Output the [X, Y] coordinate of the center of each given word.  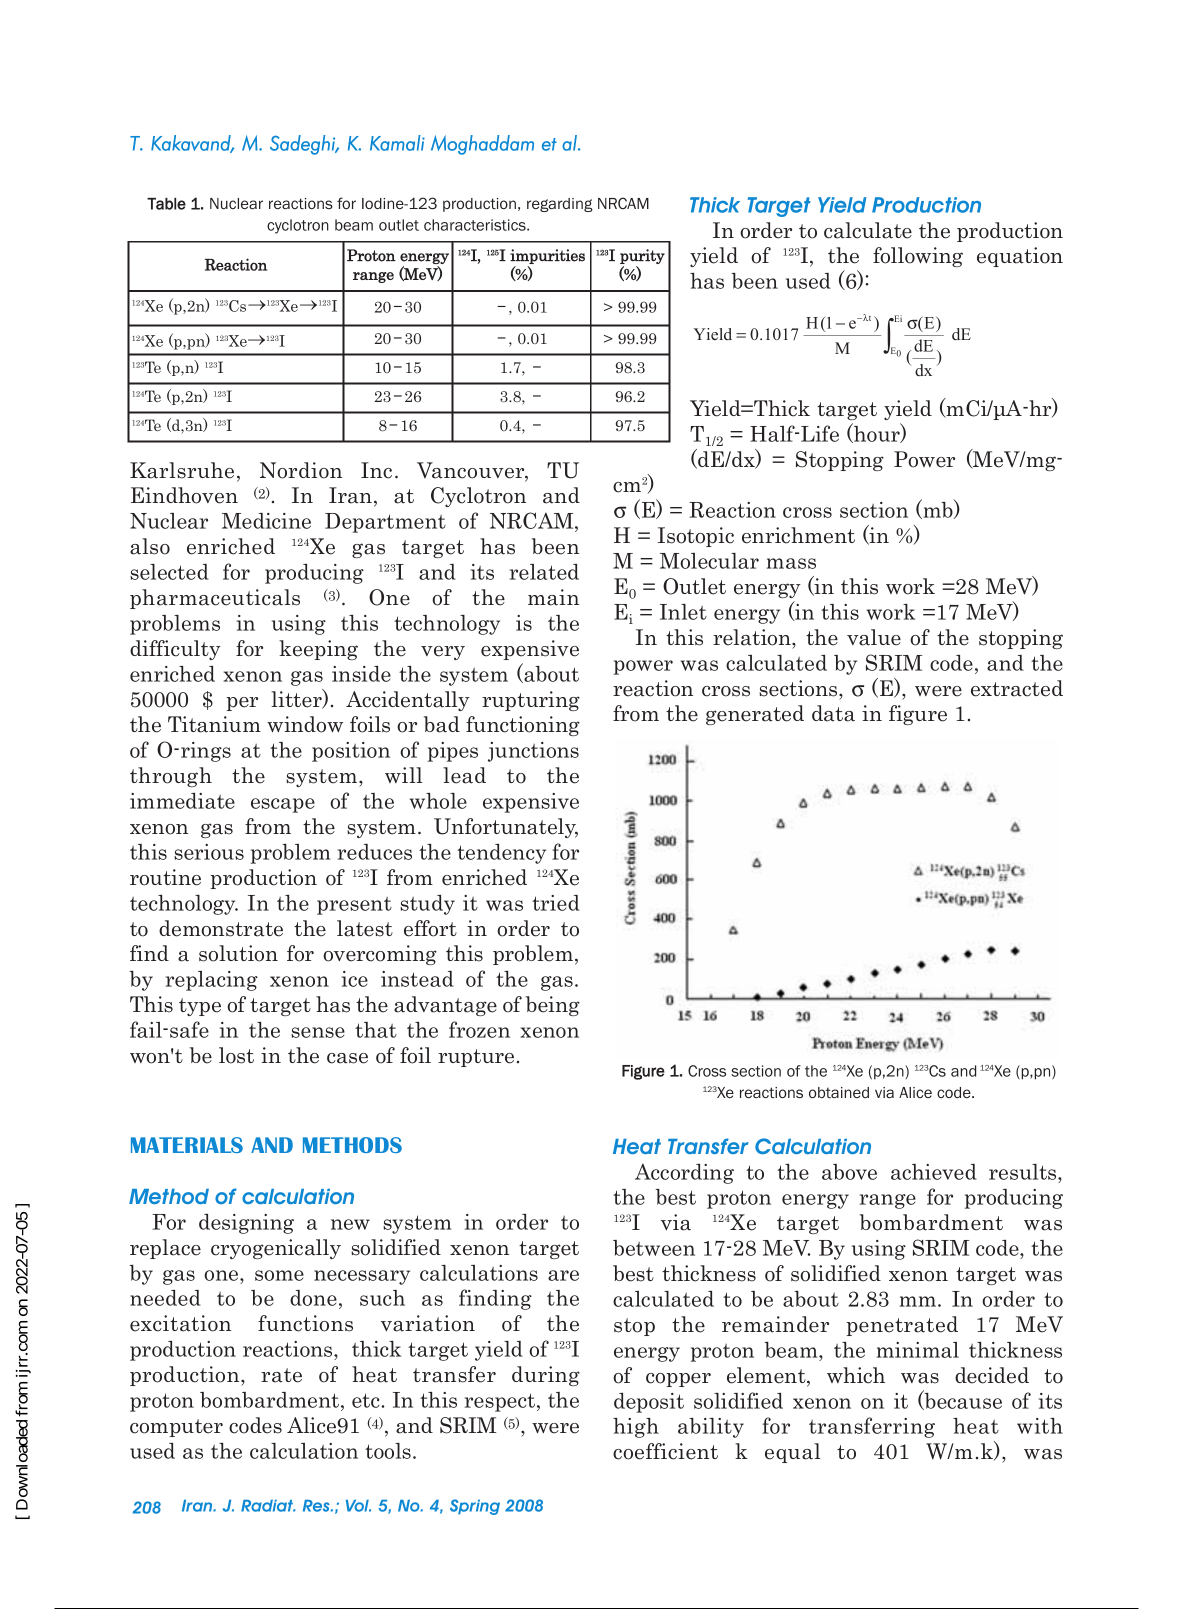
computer [176, 1428]
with [1040, 1426]
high [636, 1428]
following [918, 257]
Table [166, 204]
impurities [547, 256]
